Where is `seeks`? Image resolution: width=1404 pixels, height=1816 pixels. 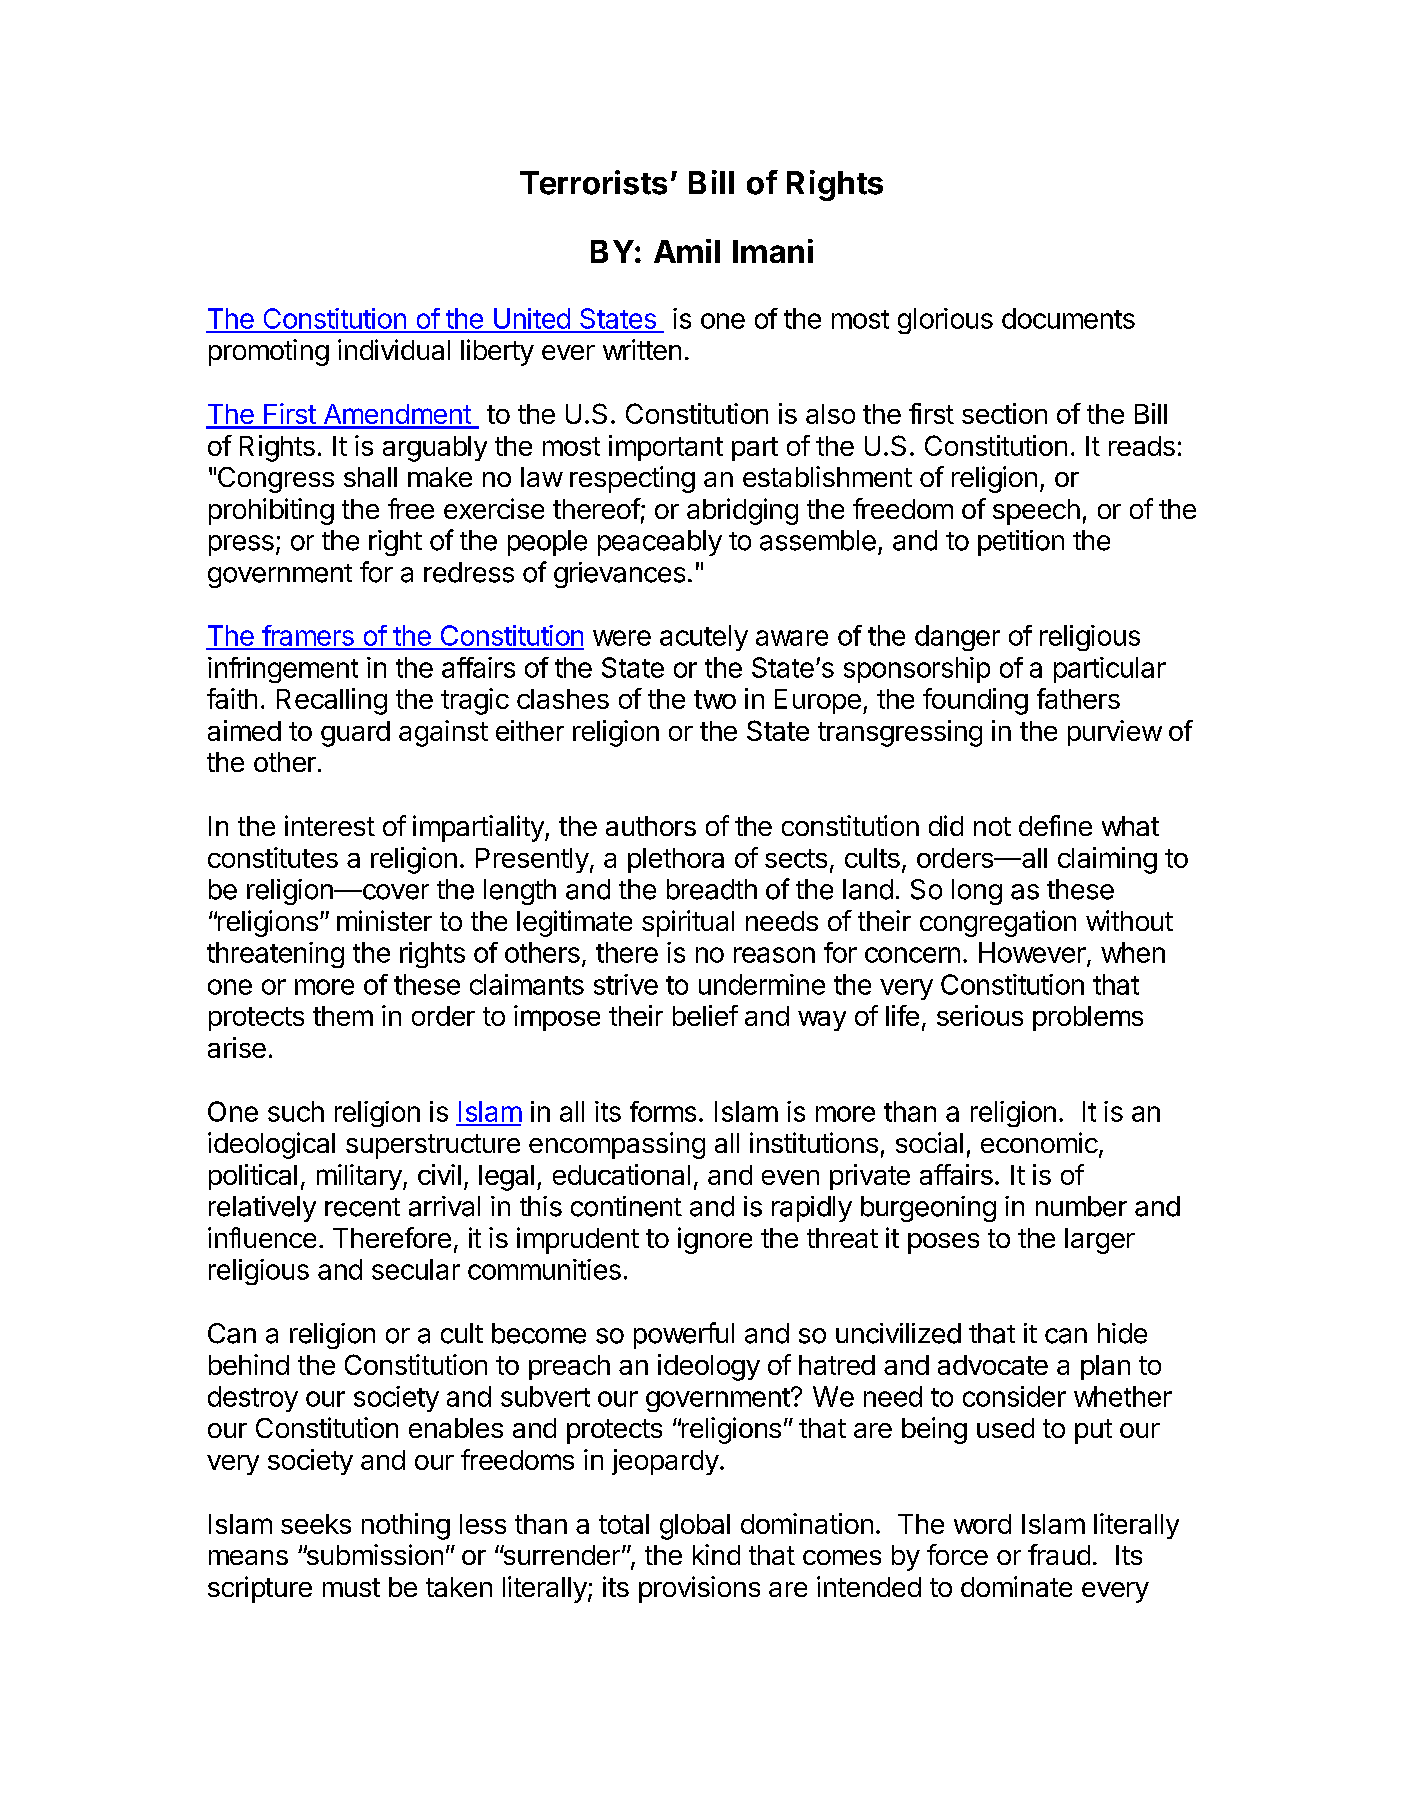 seeks is located at coordinates (316, 1524).
